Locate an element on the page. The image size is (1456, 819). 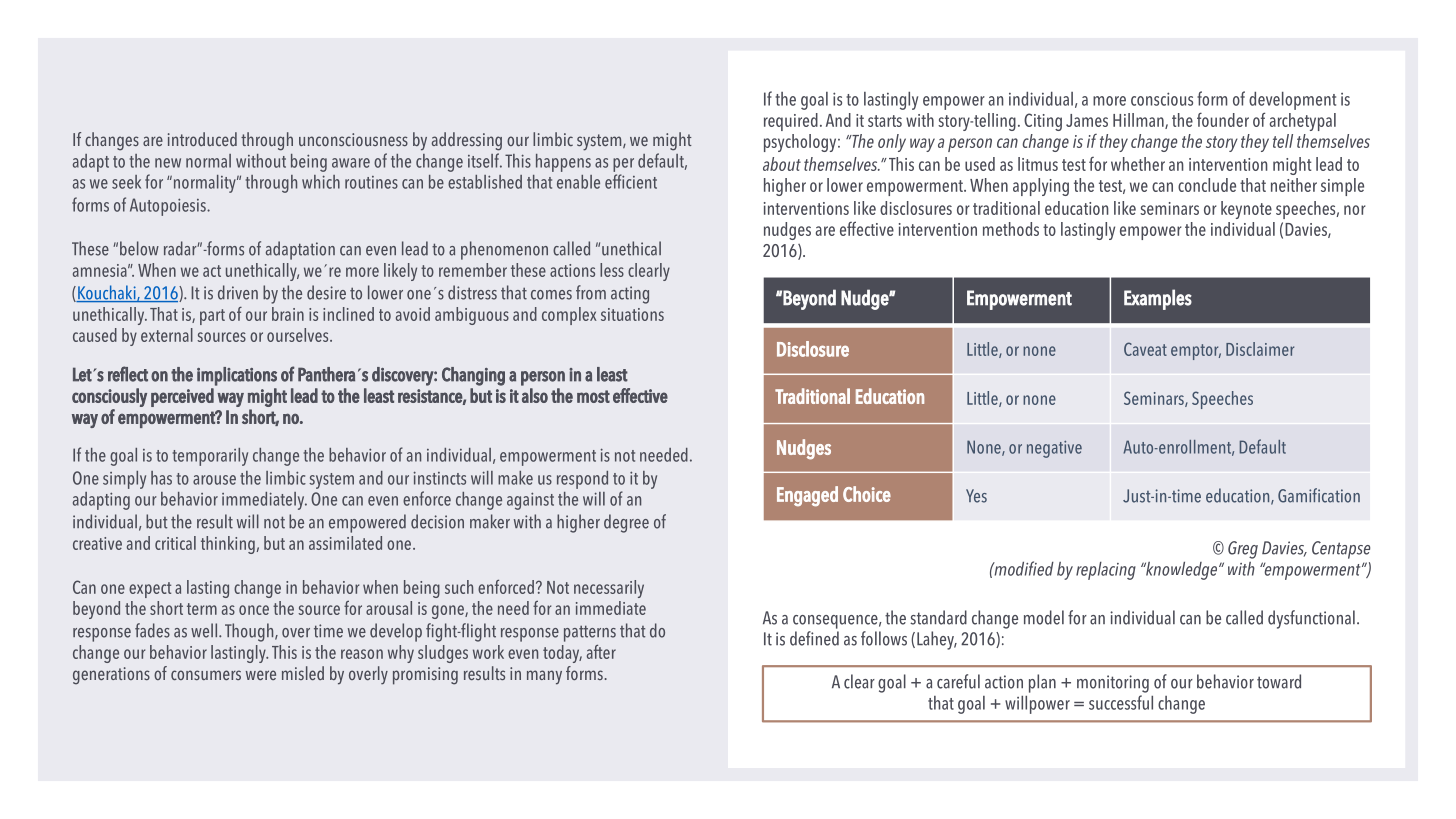
consumers is located at coordinates (206, 675).
